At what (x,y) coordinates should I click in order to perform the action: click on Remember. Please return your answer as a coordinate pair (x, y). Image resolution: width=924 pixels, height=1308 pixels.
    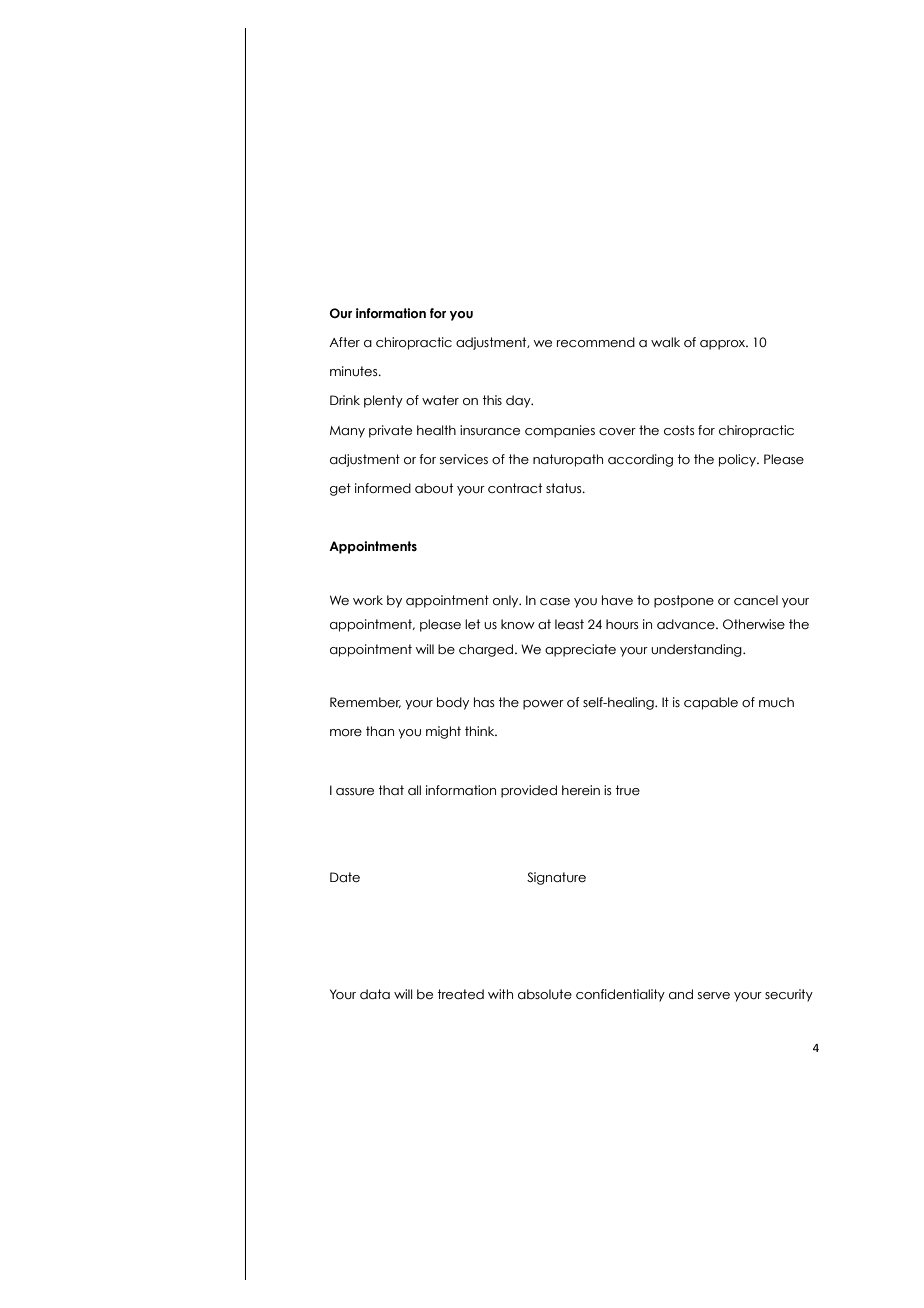
    Looking at the image, I should click on (365, 702).
